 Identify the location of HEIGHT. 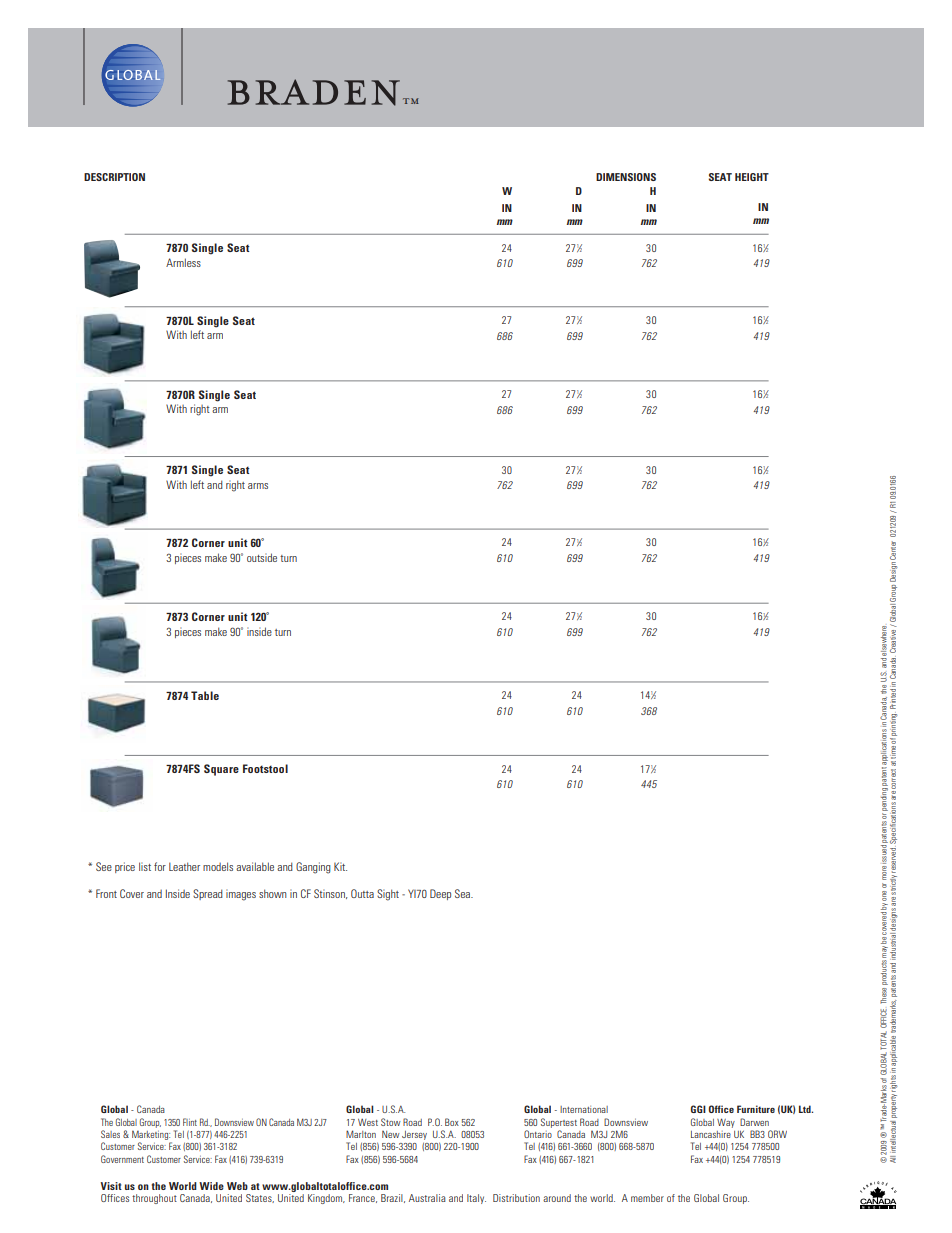
(752, 177).
